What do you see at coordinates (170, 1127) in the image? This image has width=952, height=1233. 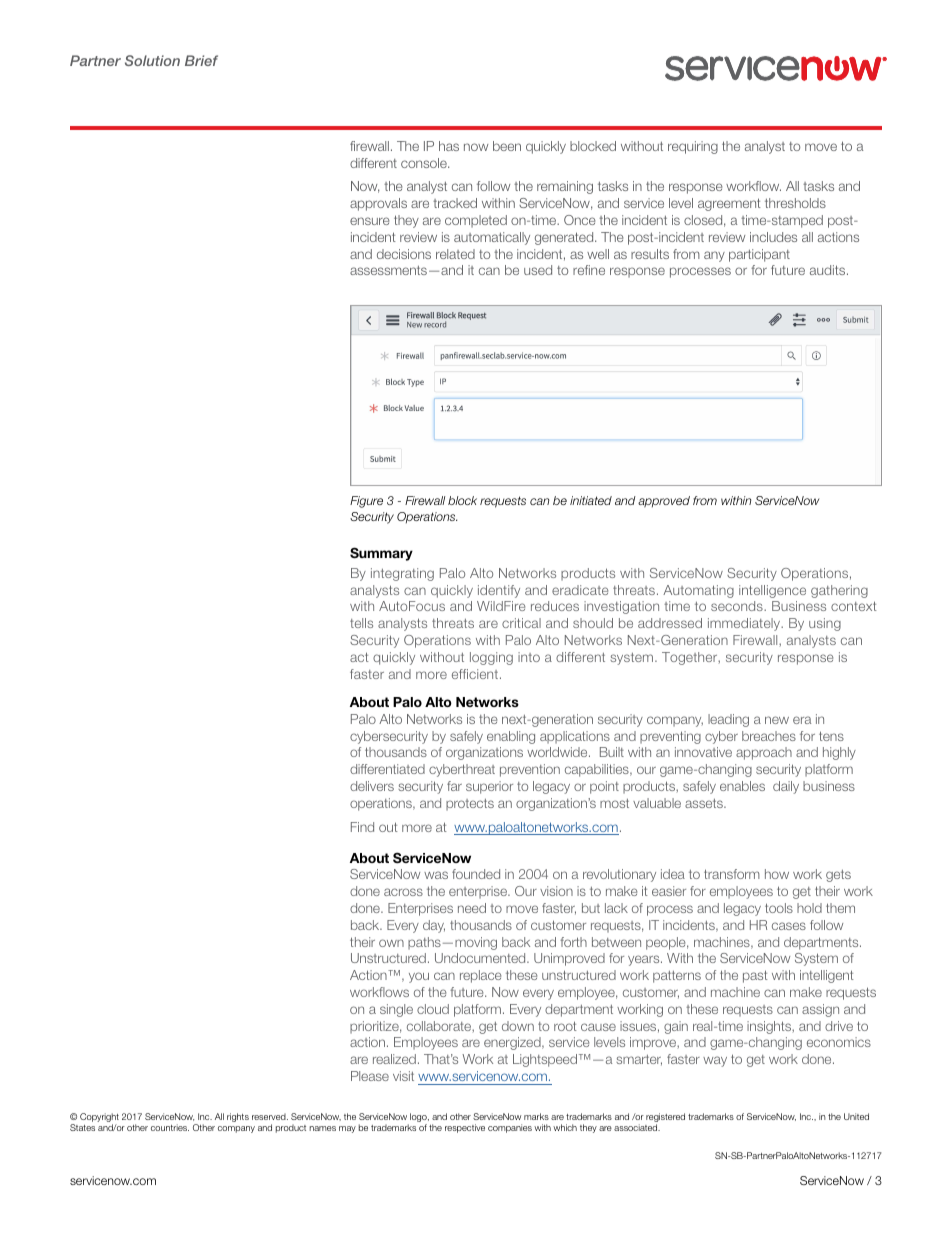 I see `countries` at bounding box center [170, 1127].
